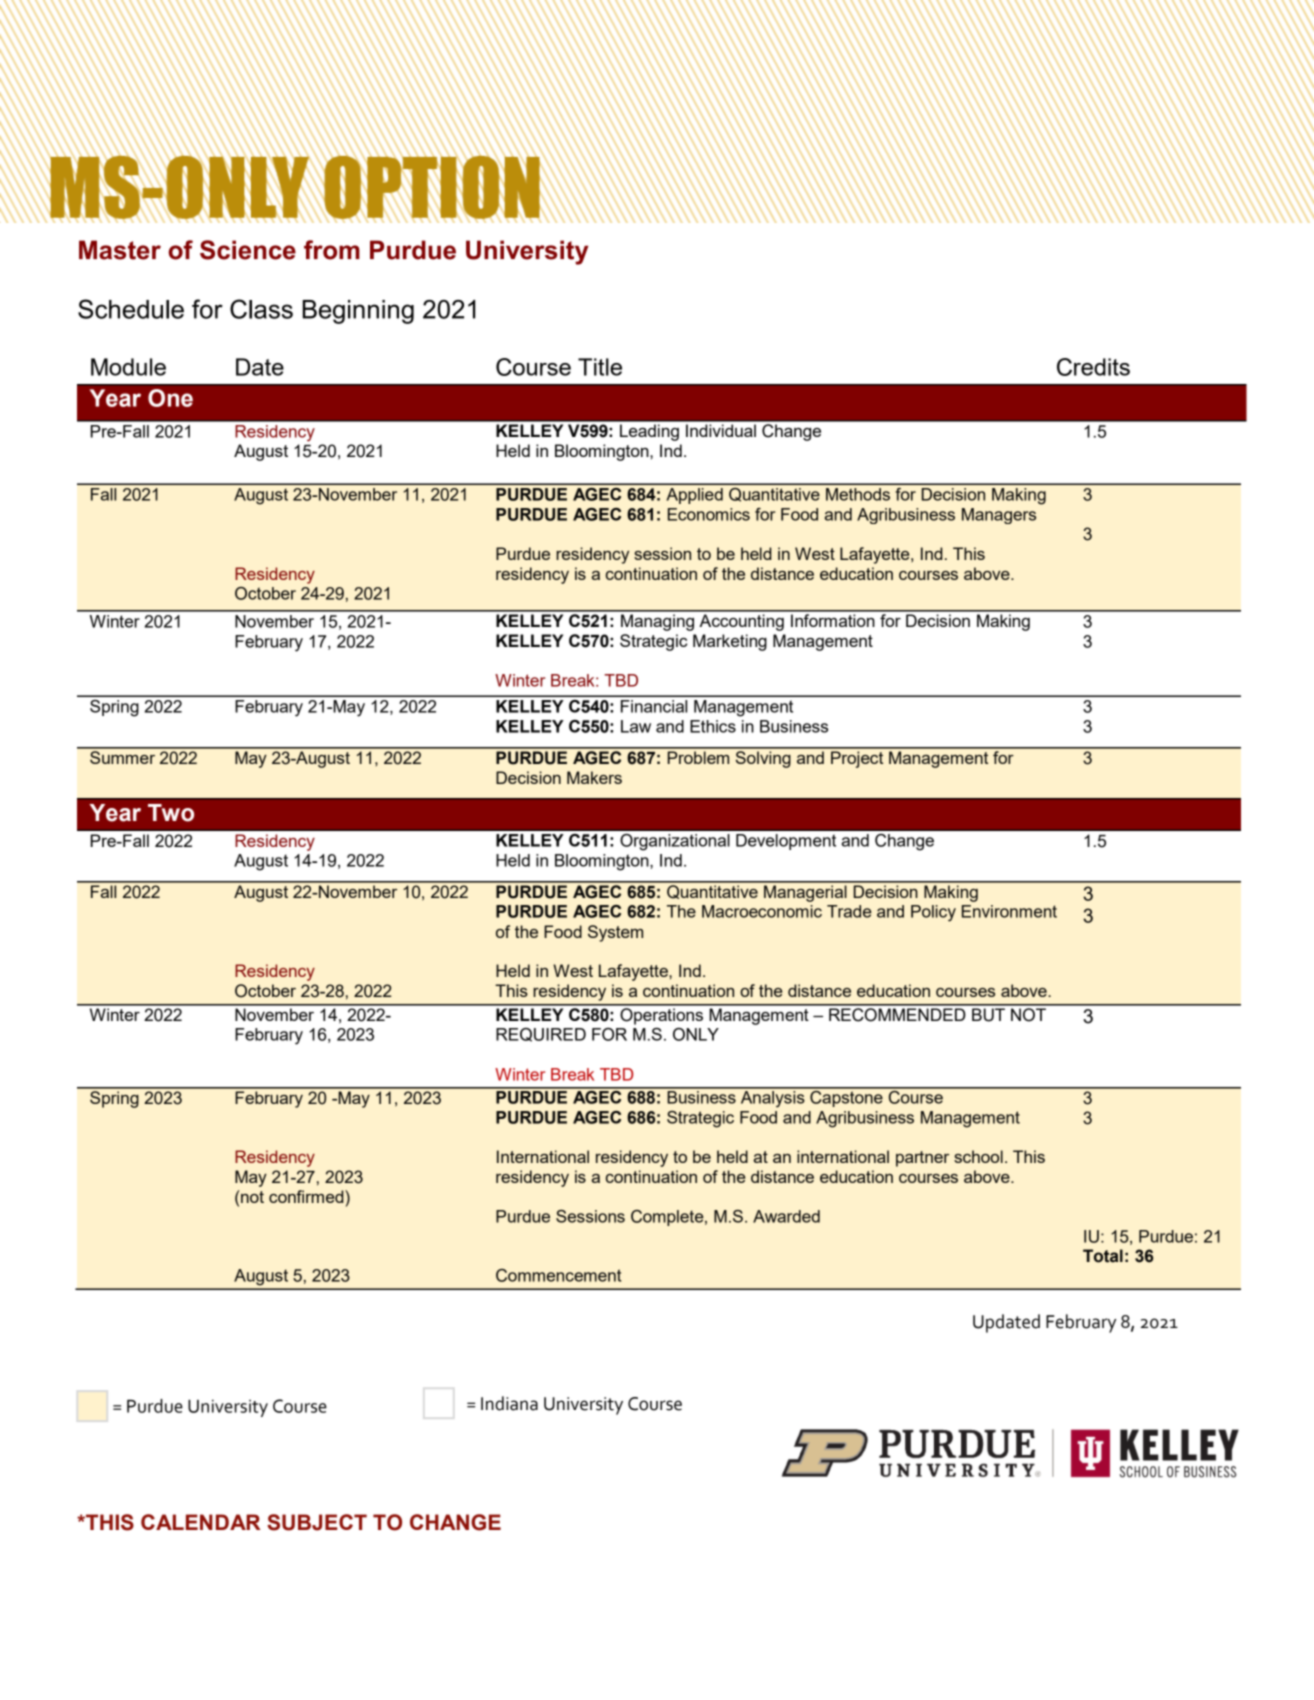 This document has height=1700, width=1314. Describe the element at coordinates (600, 367) in the document. I see `Title` at that location.
